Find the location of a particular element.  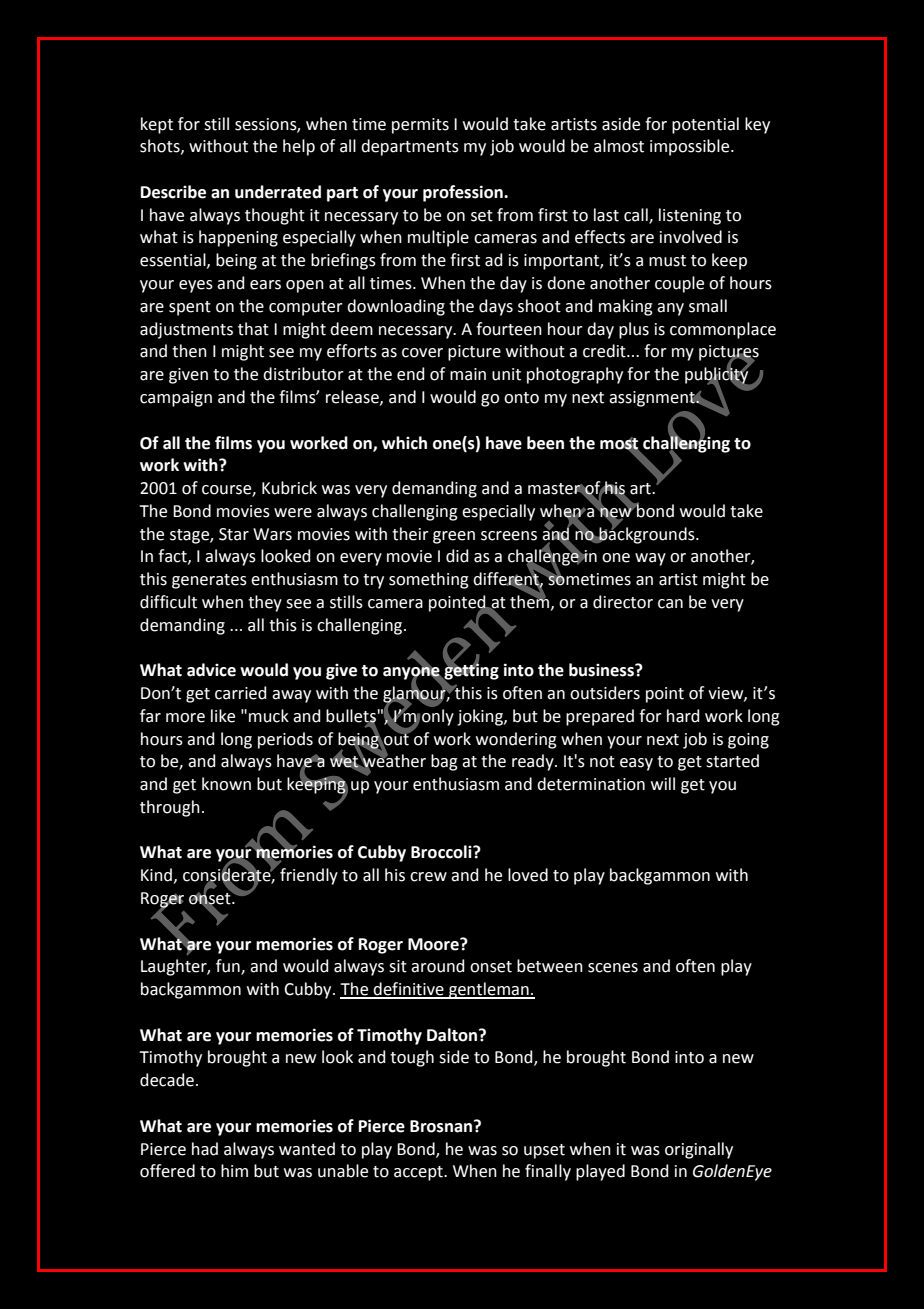

known is located at coordinates (226, 784).
